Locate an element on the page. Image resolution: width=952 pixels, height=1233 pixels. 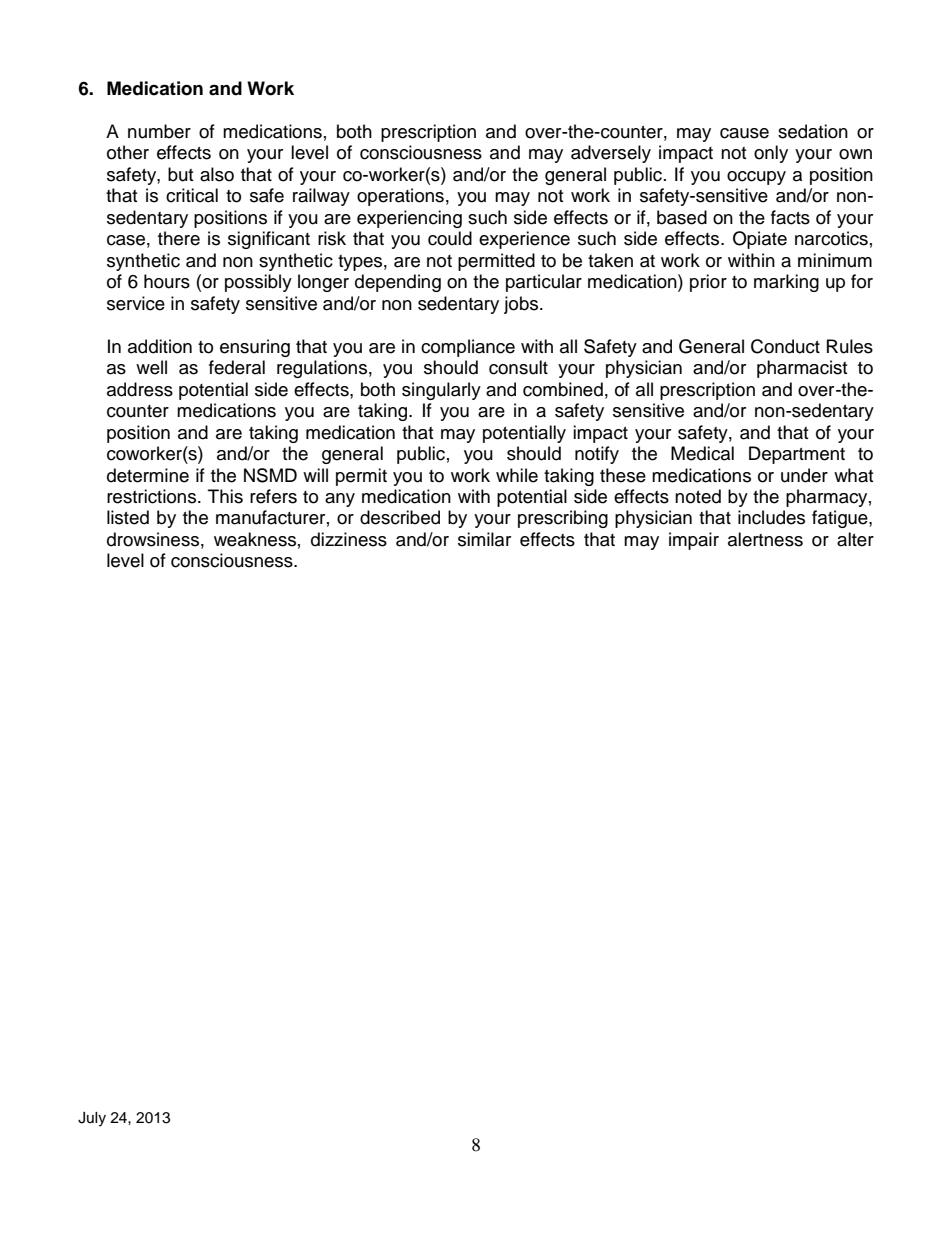
compliance is located at coordinates (468, 348).
